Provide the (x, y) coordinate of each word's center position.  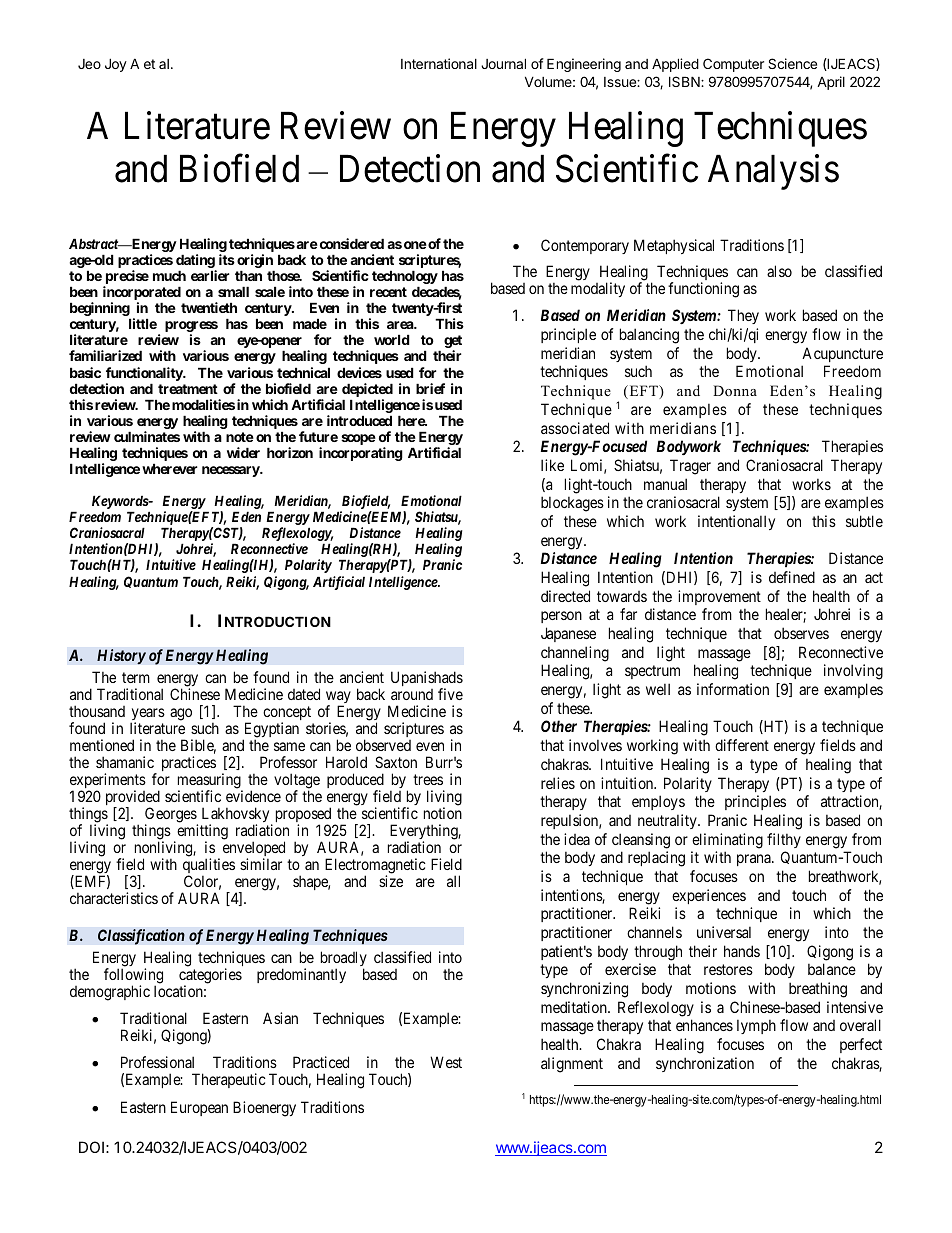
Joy (116, 65)
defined (792, 577)
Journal (503, 63)
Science (792, 63)
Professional (157, 1062)
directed (565, 596)
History (121, 657)
